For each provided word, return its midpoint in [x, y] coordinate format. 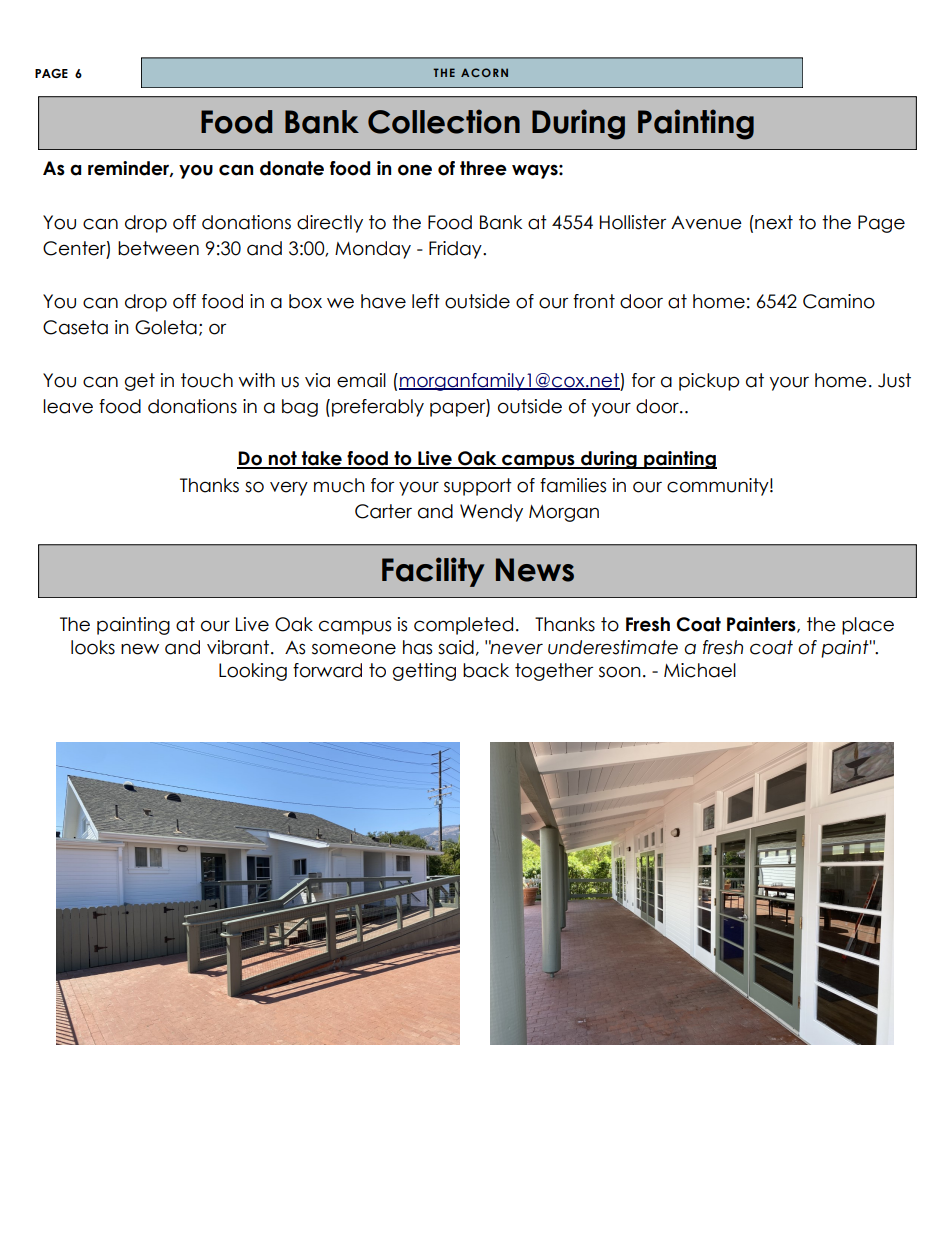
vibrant [239, 647]
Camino [839, 301]
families [573, 485]
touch [207, 380]
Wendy [491, 513]
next [773, 222]
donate [292, 168]
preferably [378, 408]
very [289, 489]
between [158, 248]
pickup [709, 382]
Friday [456, 250]
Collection [444, 121]
